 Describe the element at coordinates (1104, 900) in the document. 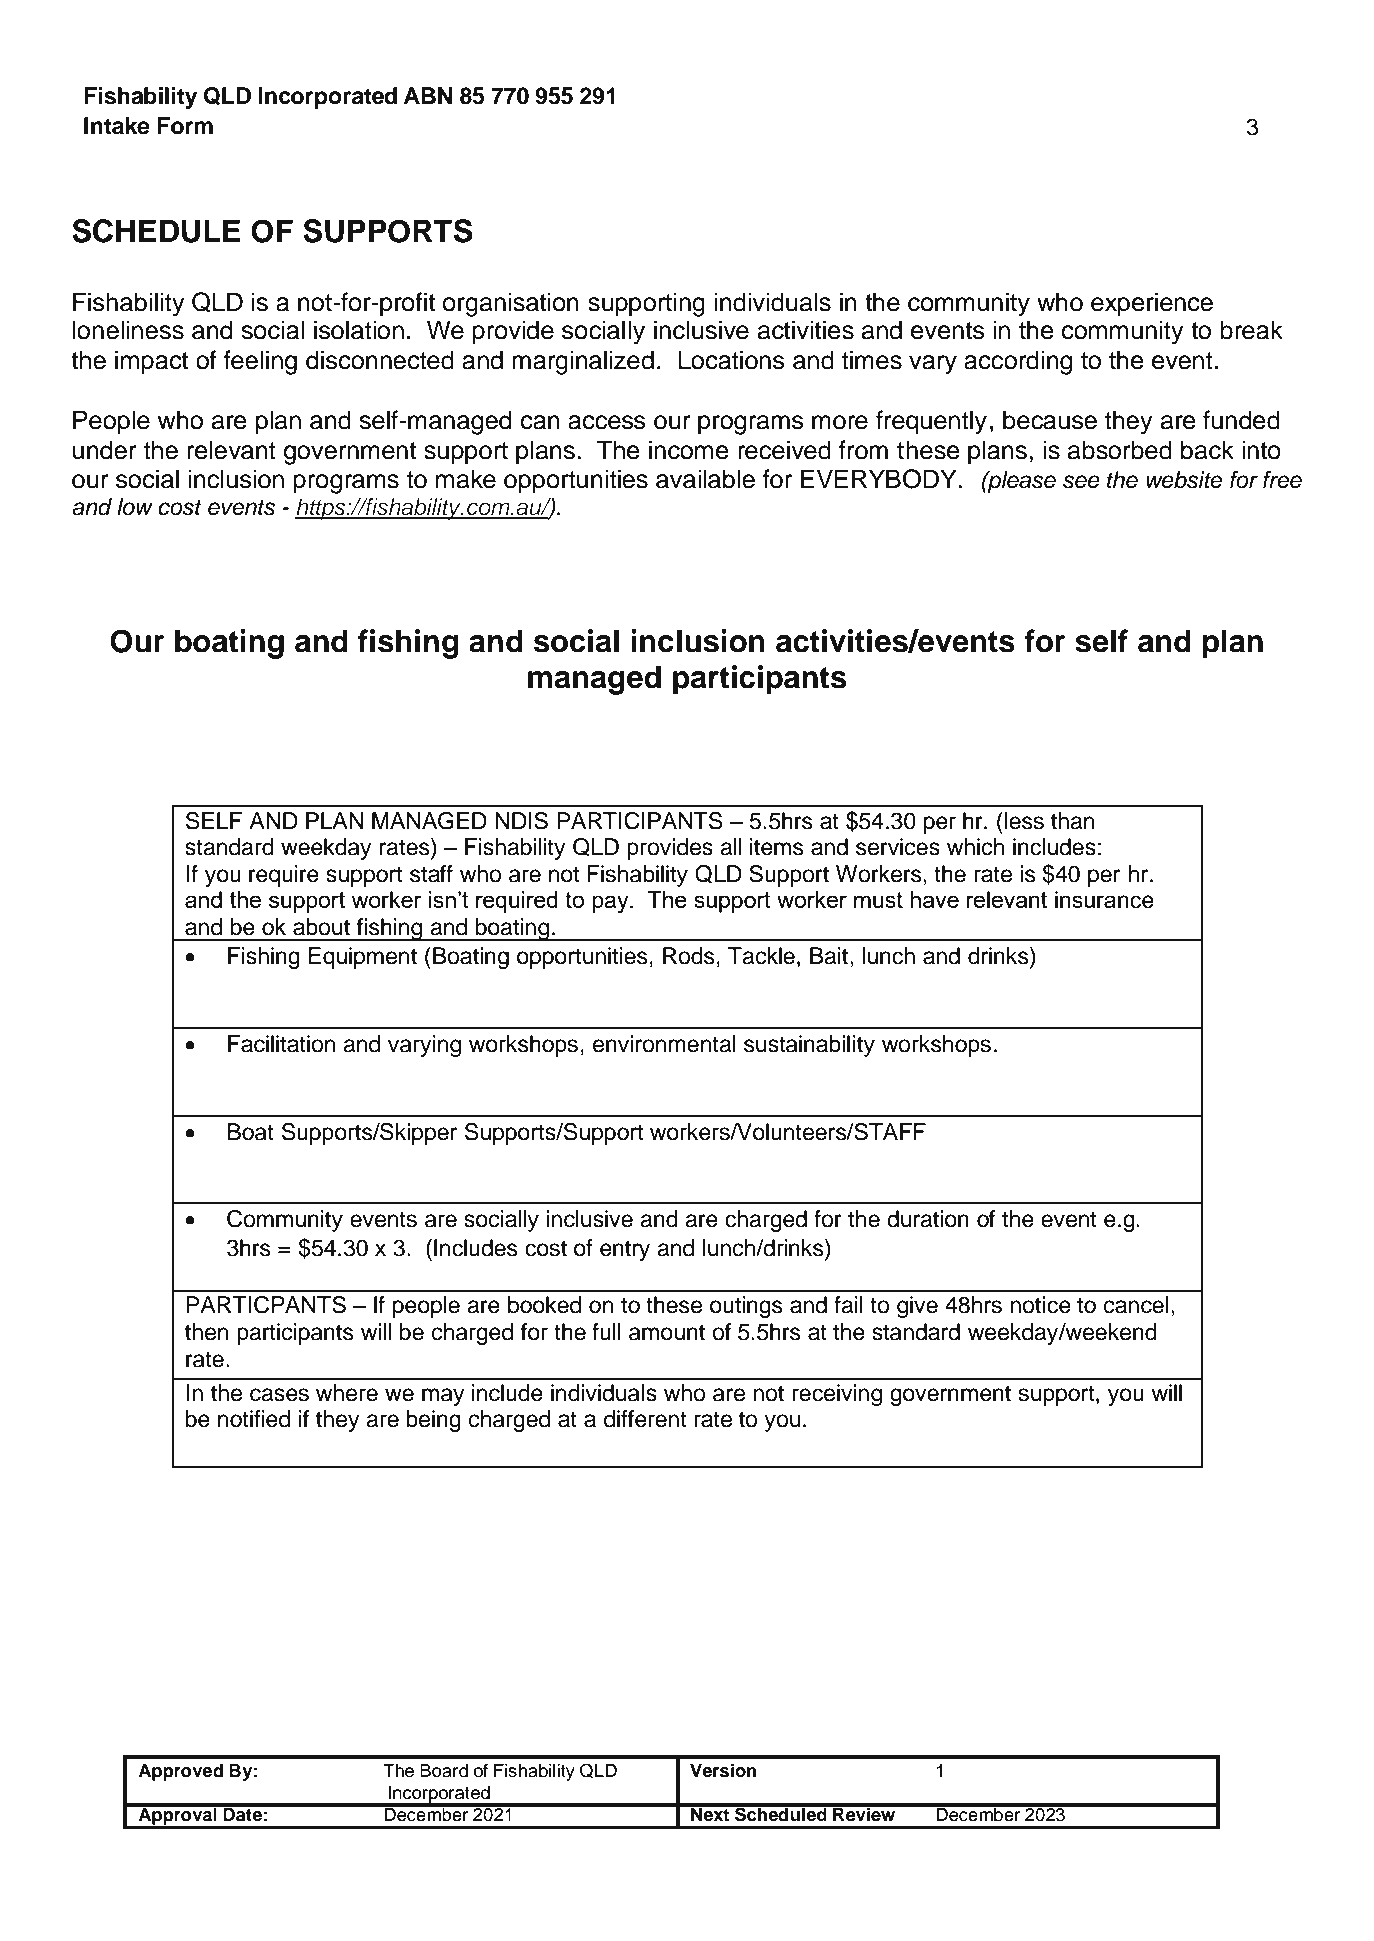

I see `insurance` at that location.
